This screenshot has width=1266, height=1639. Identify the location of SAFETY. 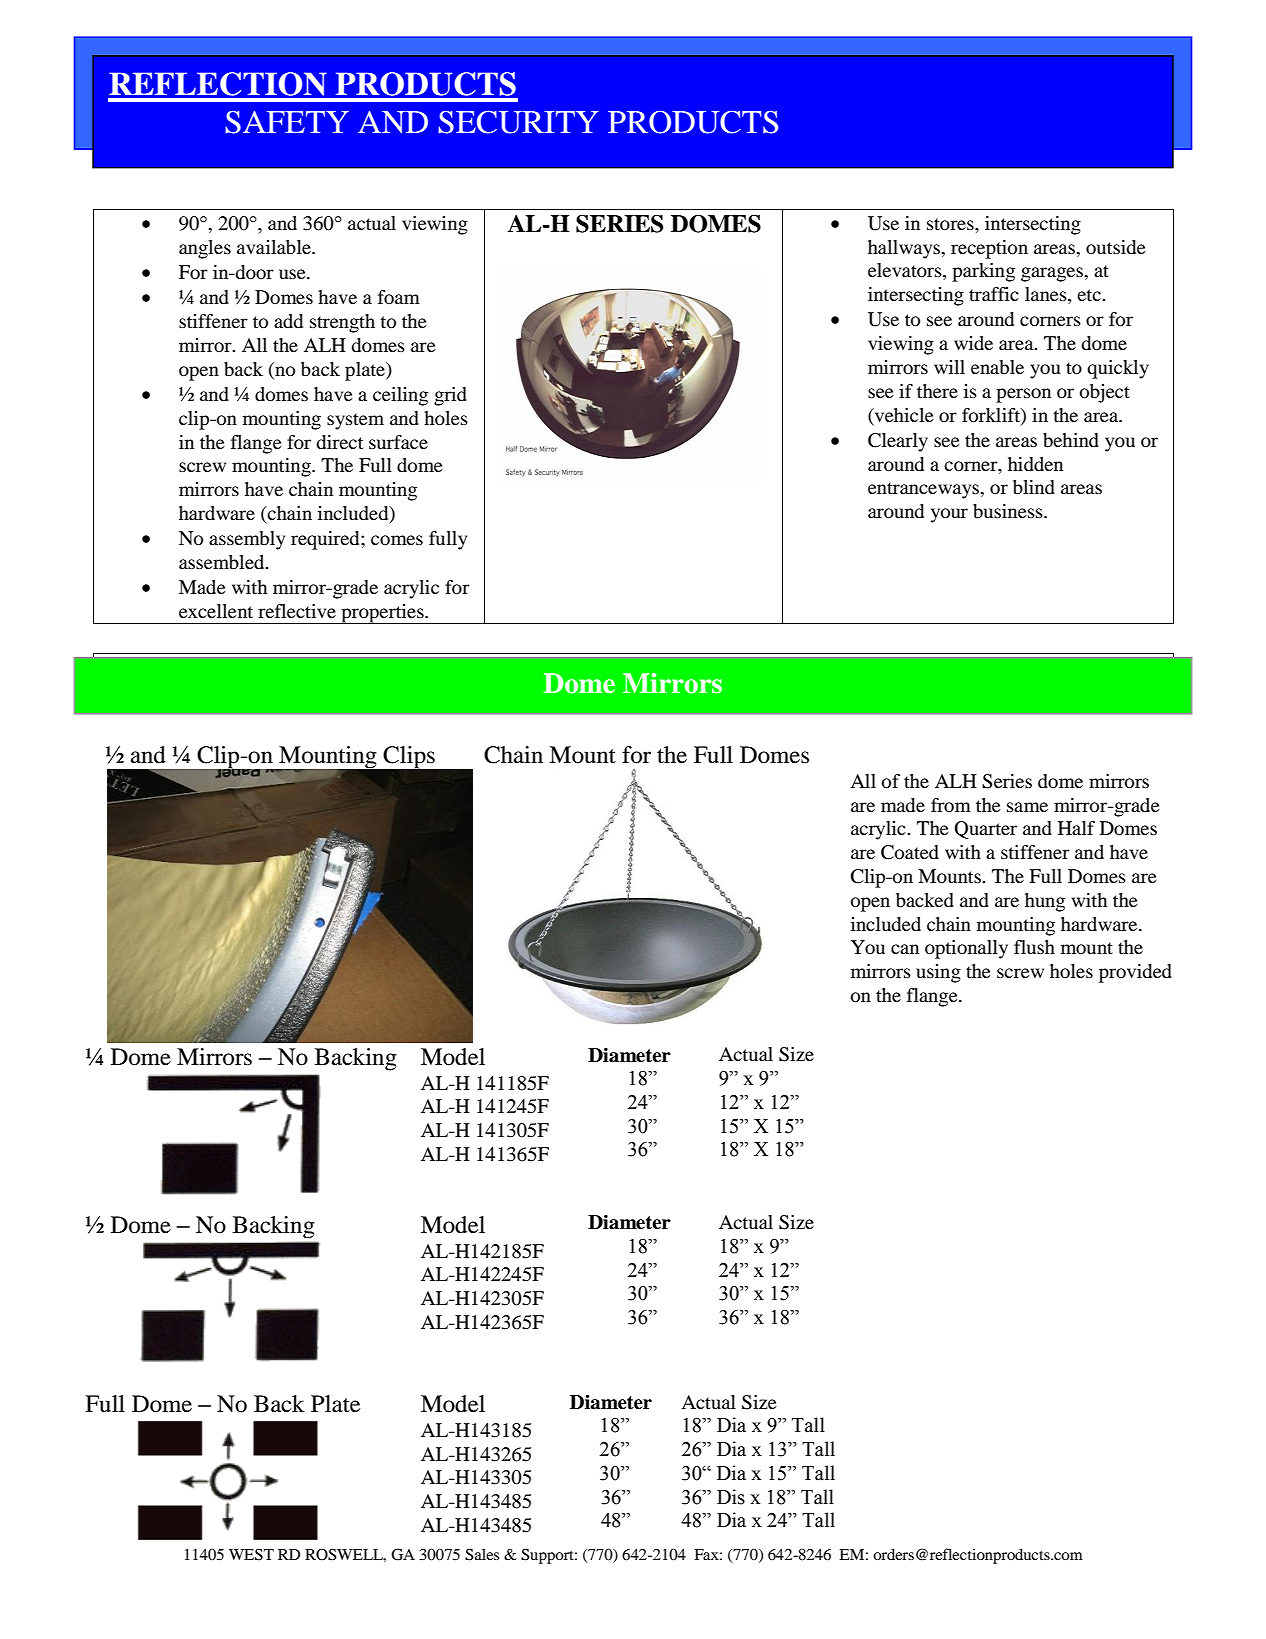
(287, 122).
